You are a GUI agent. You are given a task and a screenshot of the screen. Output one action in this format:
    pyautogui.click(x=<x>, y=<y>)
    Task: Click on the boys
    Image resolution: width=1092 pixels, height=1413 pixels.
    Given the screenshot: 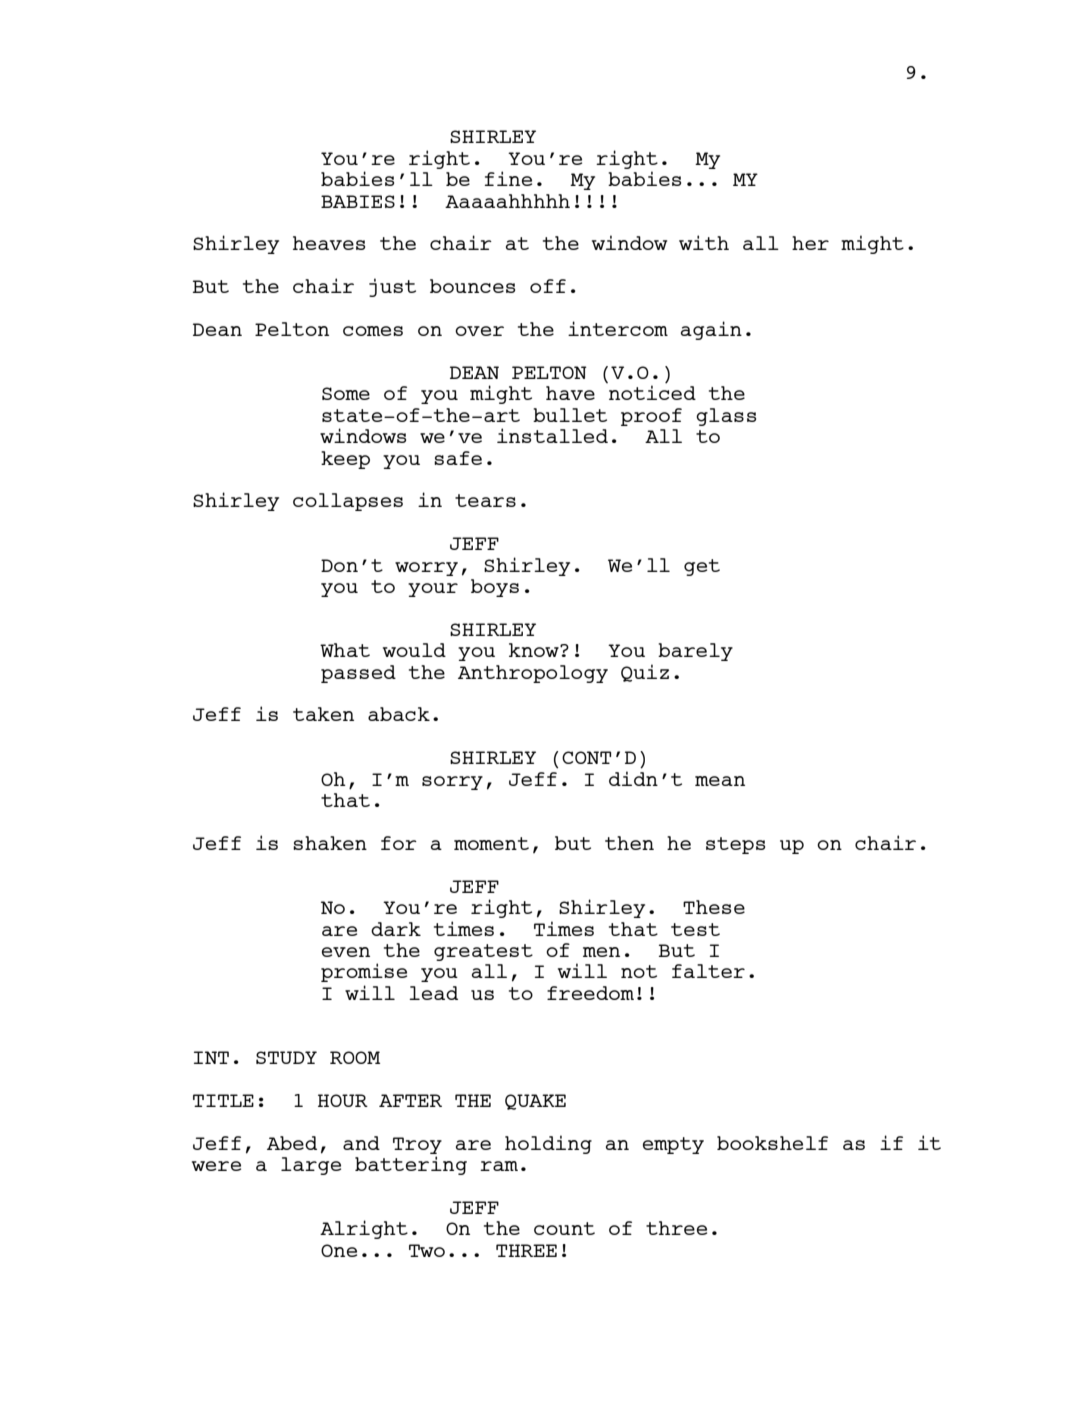 What is the action you would take?
    pyautogui.click(x=495, y=588)
